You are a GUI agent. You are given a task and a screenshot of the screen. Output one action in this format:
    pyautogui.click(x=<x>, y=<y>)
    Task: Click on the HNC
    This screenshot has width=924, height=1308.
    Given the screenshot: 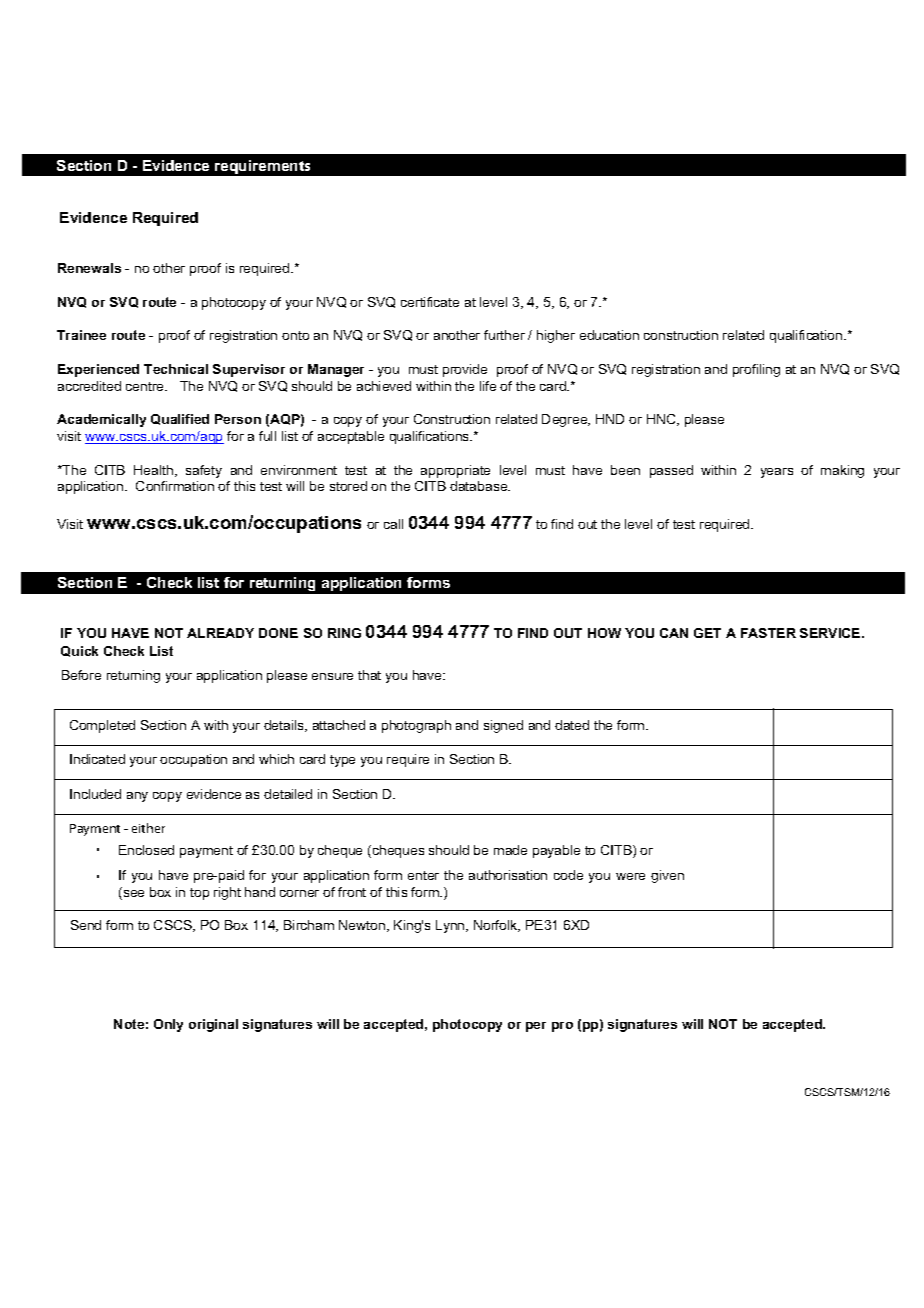 What is the action you would take?
    pyautogui.click(x=662, y=420)
